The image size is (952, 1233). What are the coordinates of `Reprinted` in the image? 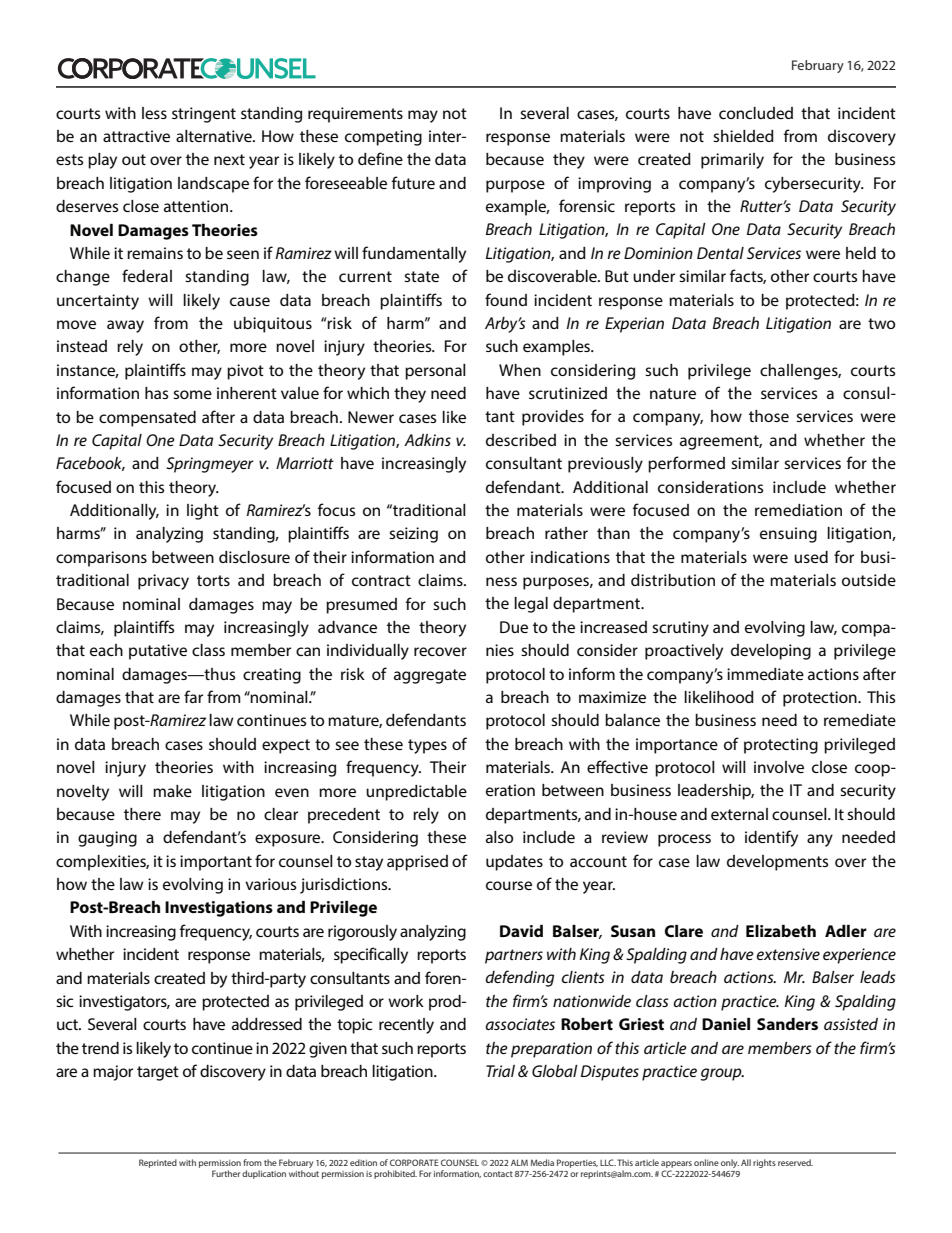 It's located at (158, 1163).
